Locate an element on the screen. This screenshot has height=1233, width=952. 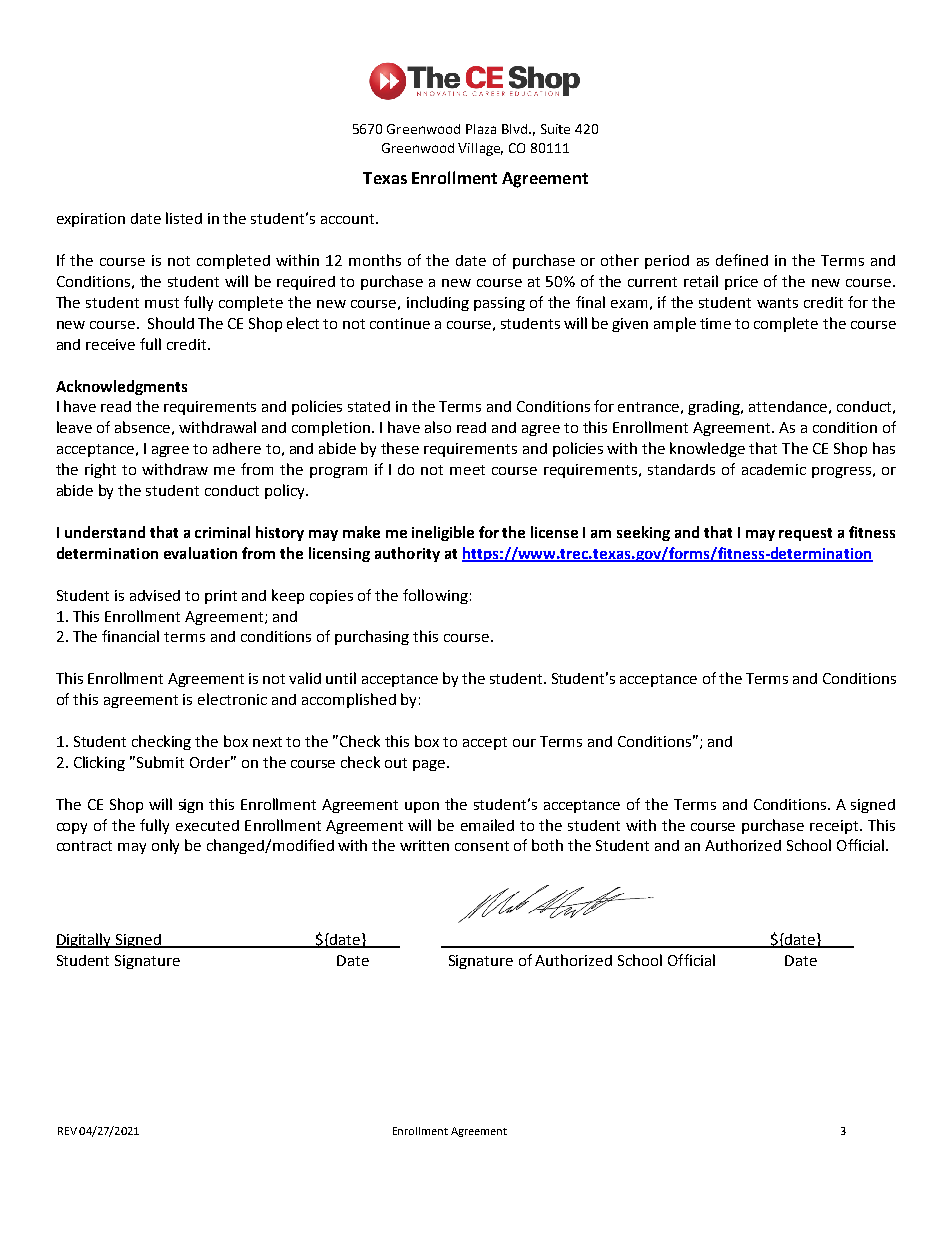
following is located at coordinates (435, 596).
